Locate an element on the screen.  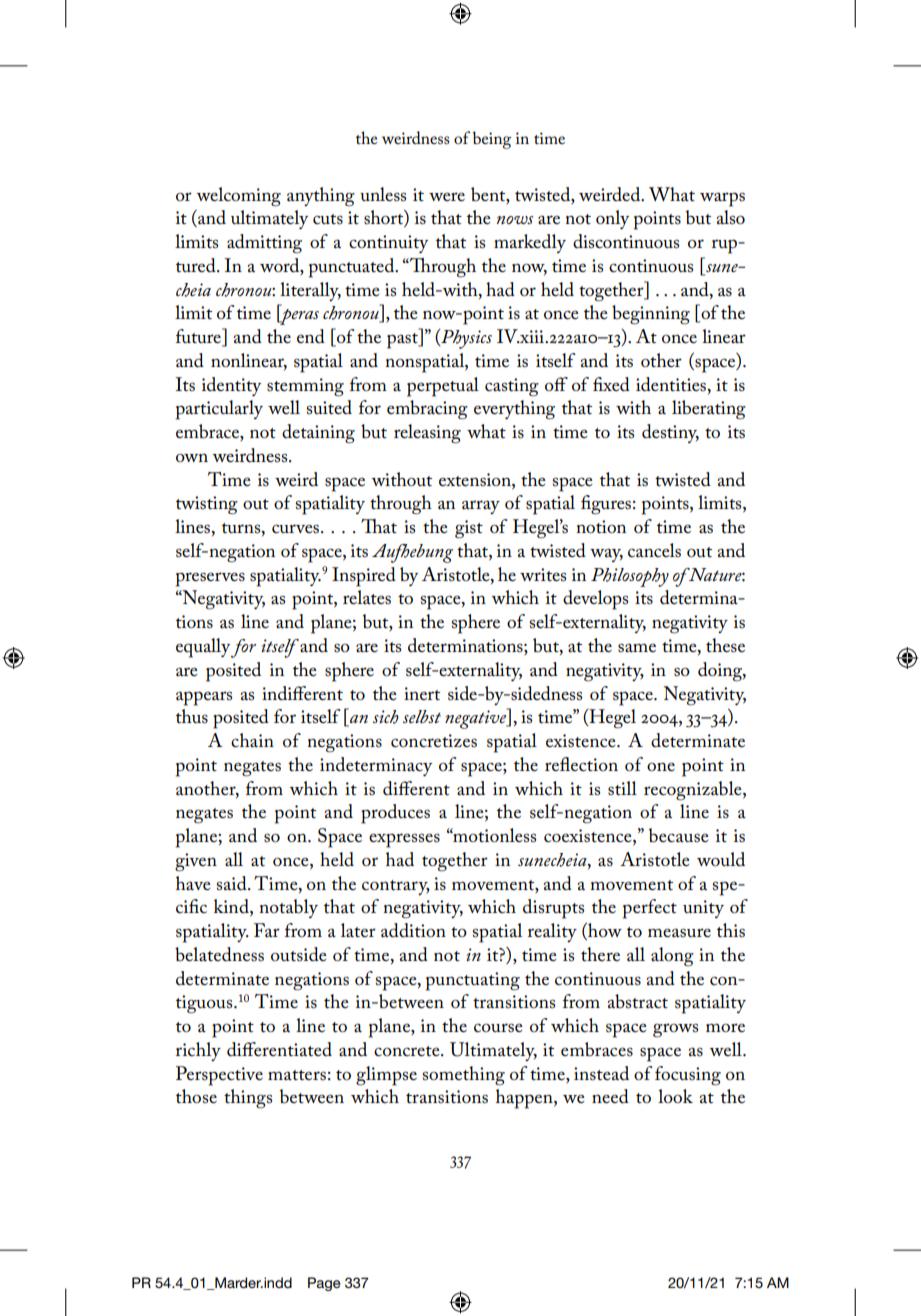
were is located at coordinates (447, 197).
